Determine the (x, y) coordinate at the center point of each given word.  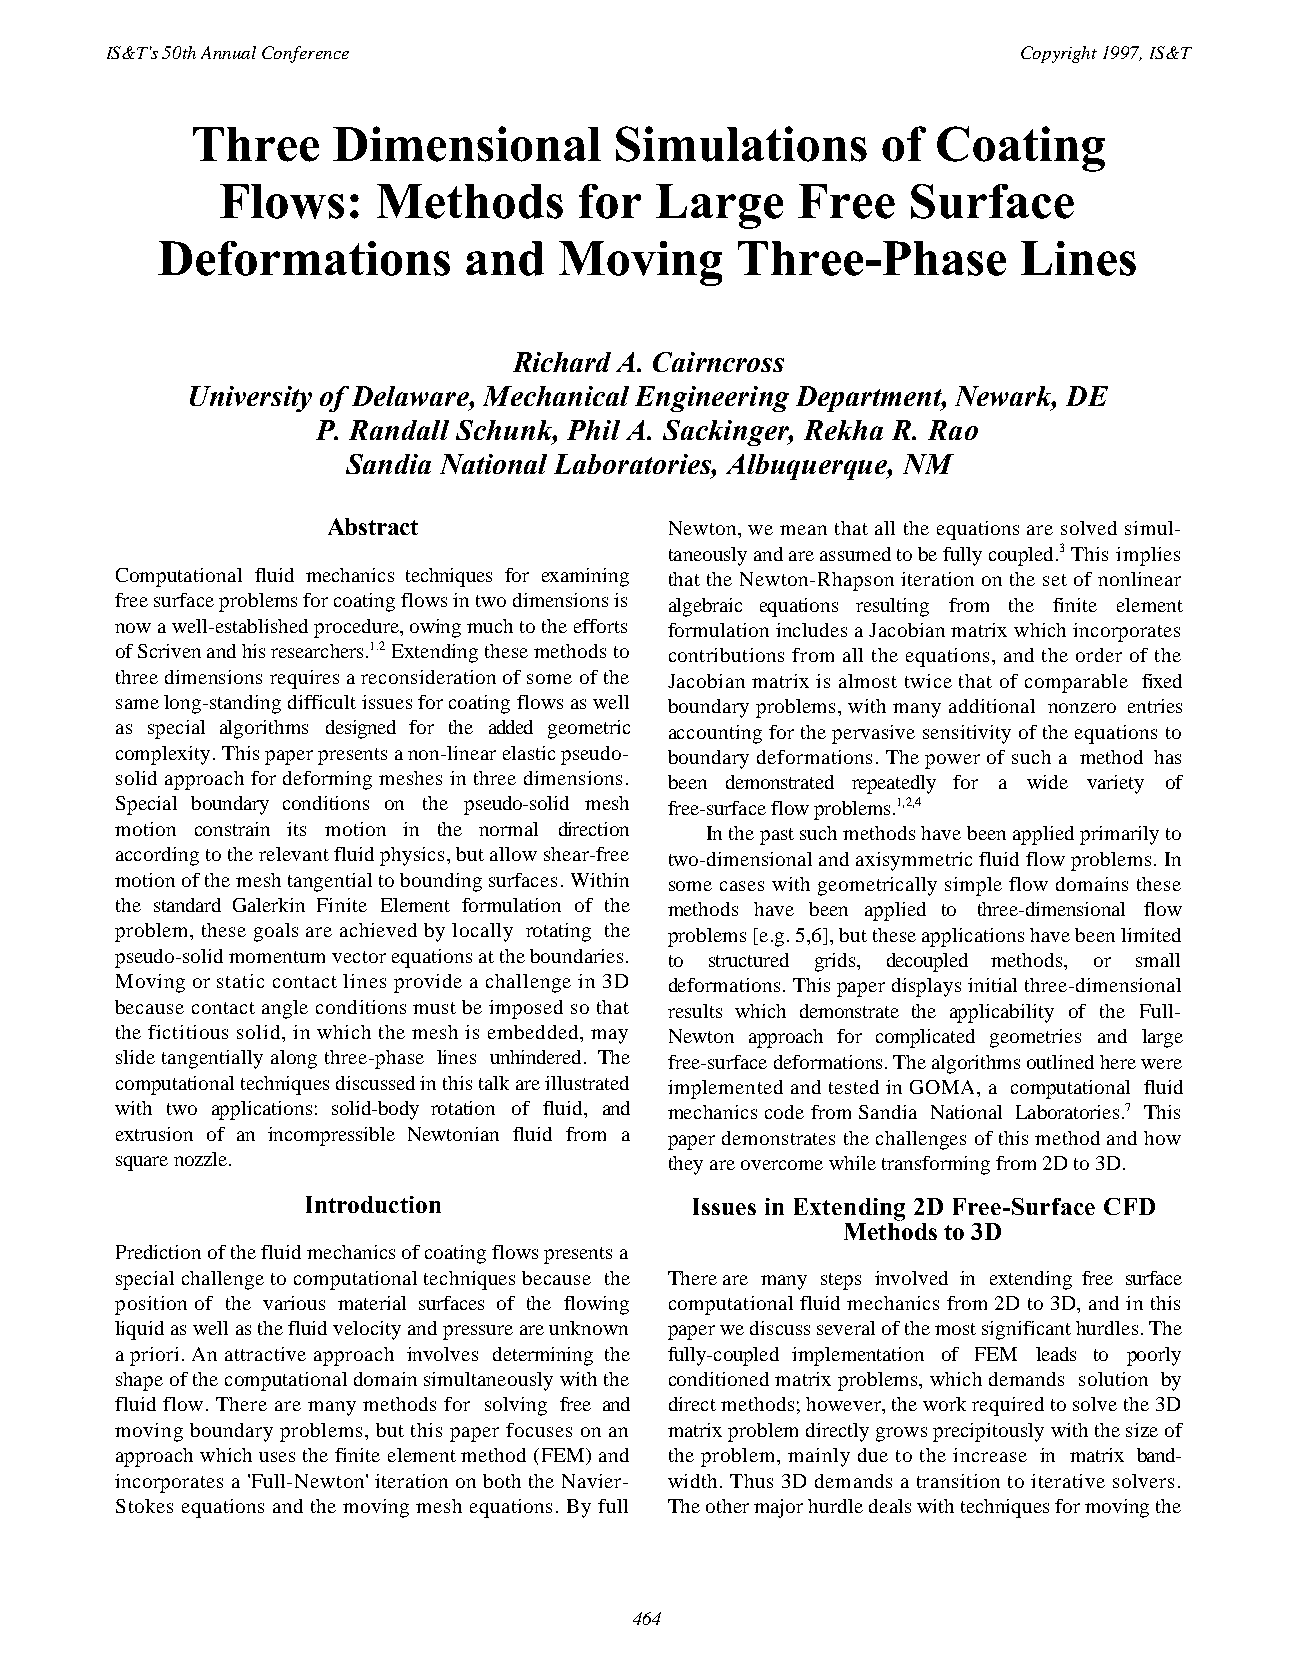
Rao (953, 430)
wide (1047, 782)
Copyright (1059, 54)
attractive (265, 1354)
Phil (593, 430)
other (727, 1506)
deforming (327, 780)
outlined (1060, 1062)
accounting (715, 734)
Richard (562, 362)
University (251, 399)
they (686, 1165)
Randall (399, 430)
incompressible (331, 1136)
